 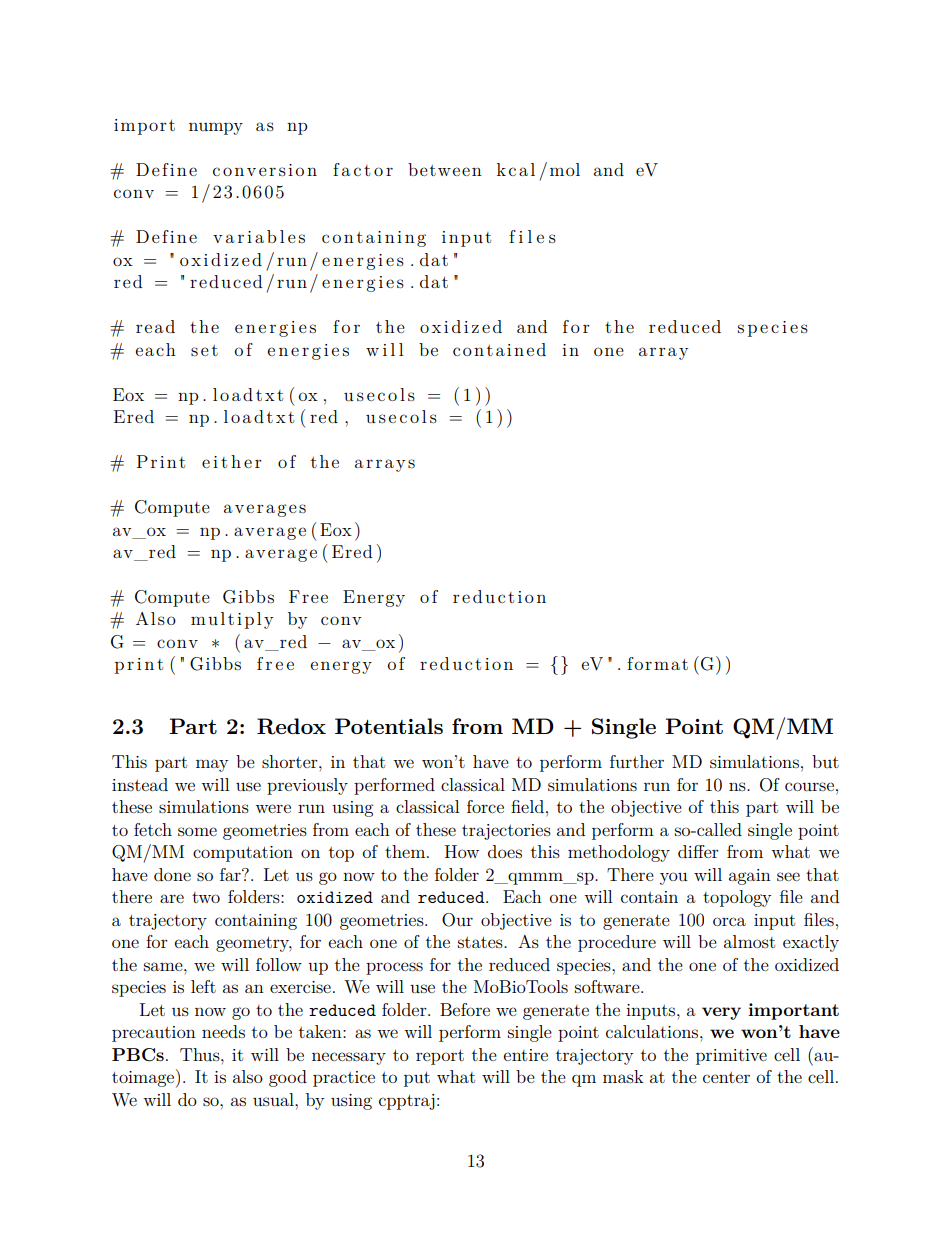 I want to click on may, so click(x=212, y=765).
